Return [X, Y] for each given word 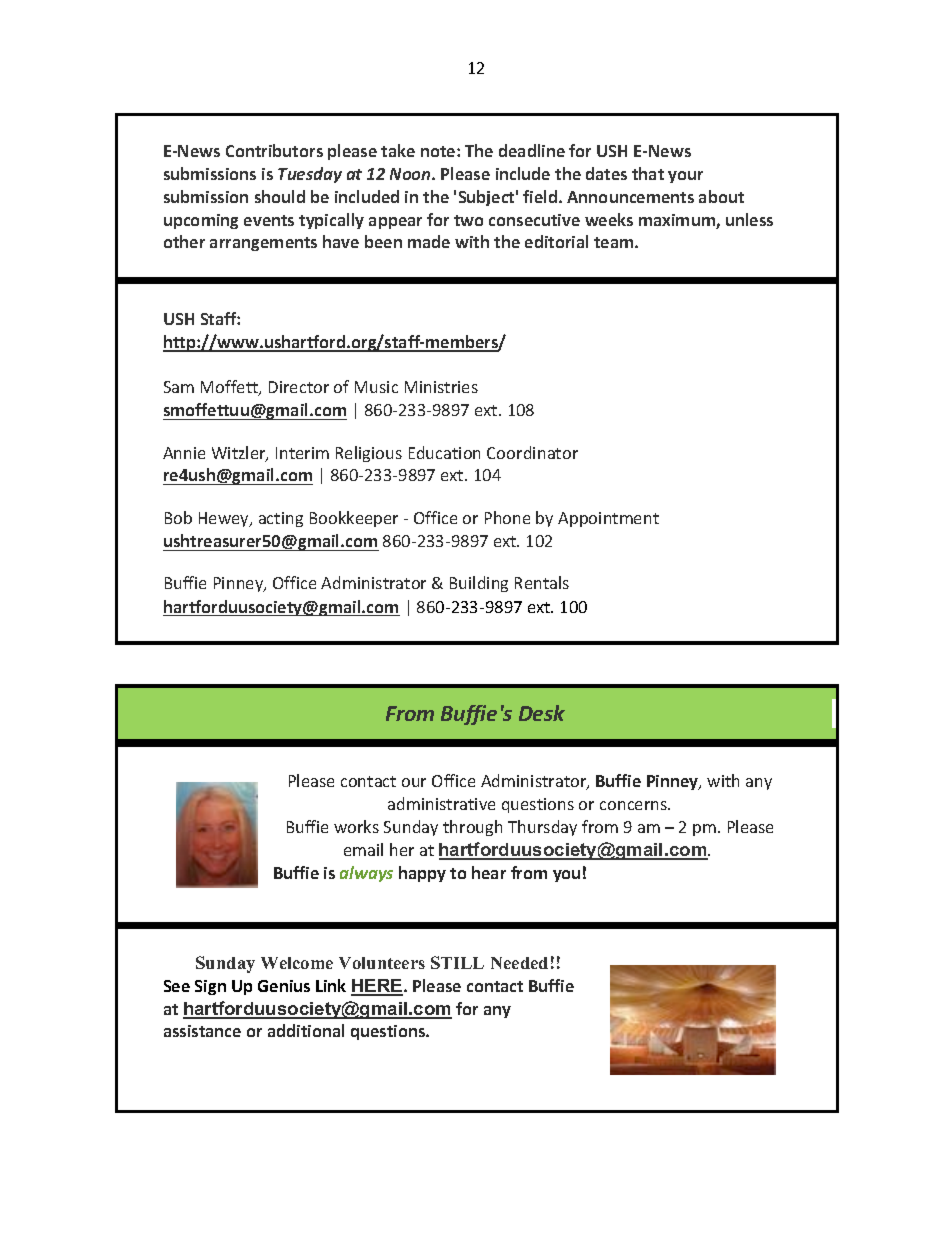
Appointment [608, 519]
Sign [210, 987]
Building [479, 584]
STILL [457, 962]
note [439, 151]
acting [281, 519]
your [685, 177]
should [280, 196]
